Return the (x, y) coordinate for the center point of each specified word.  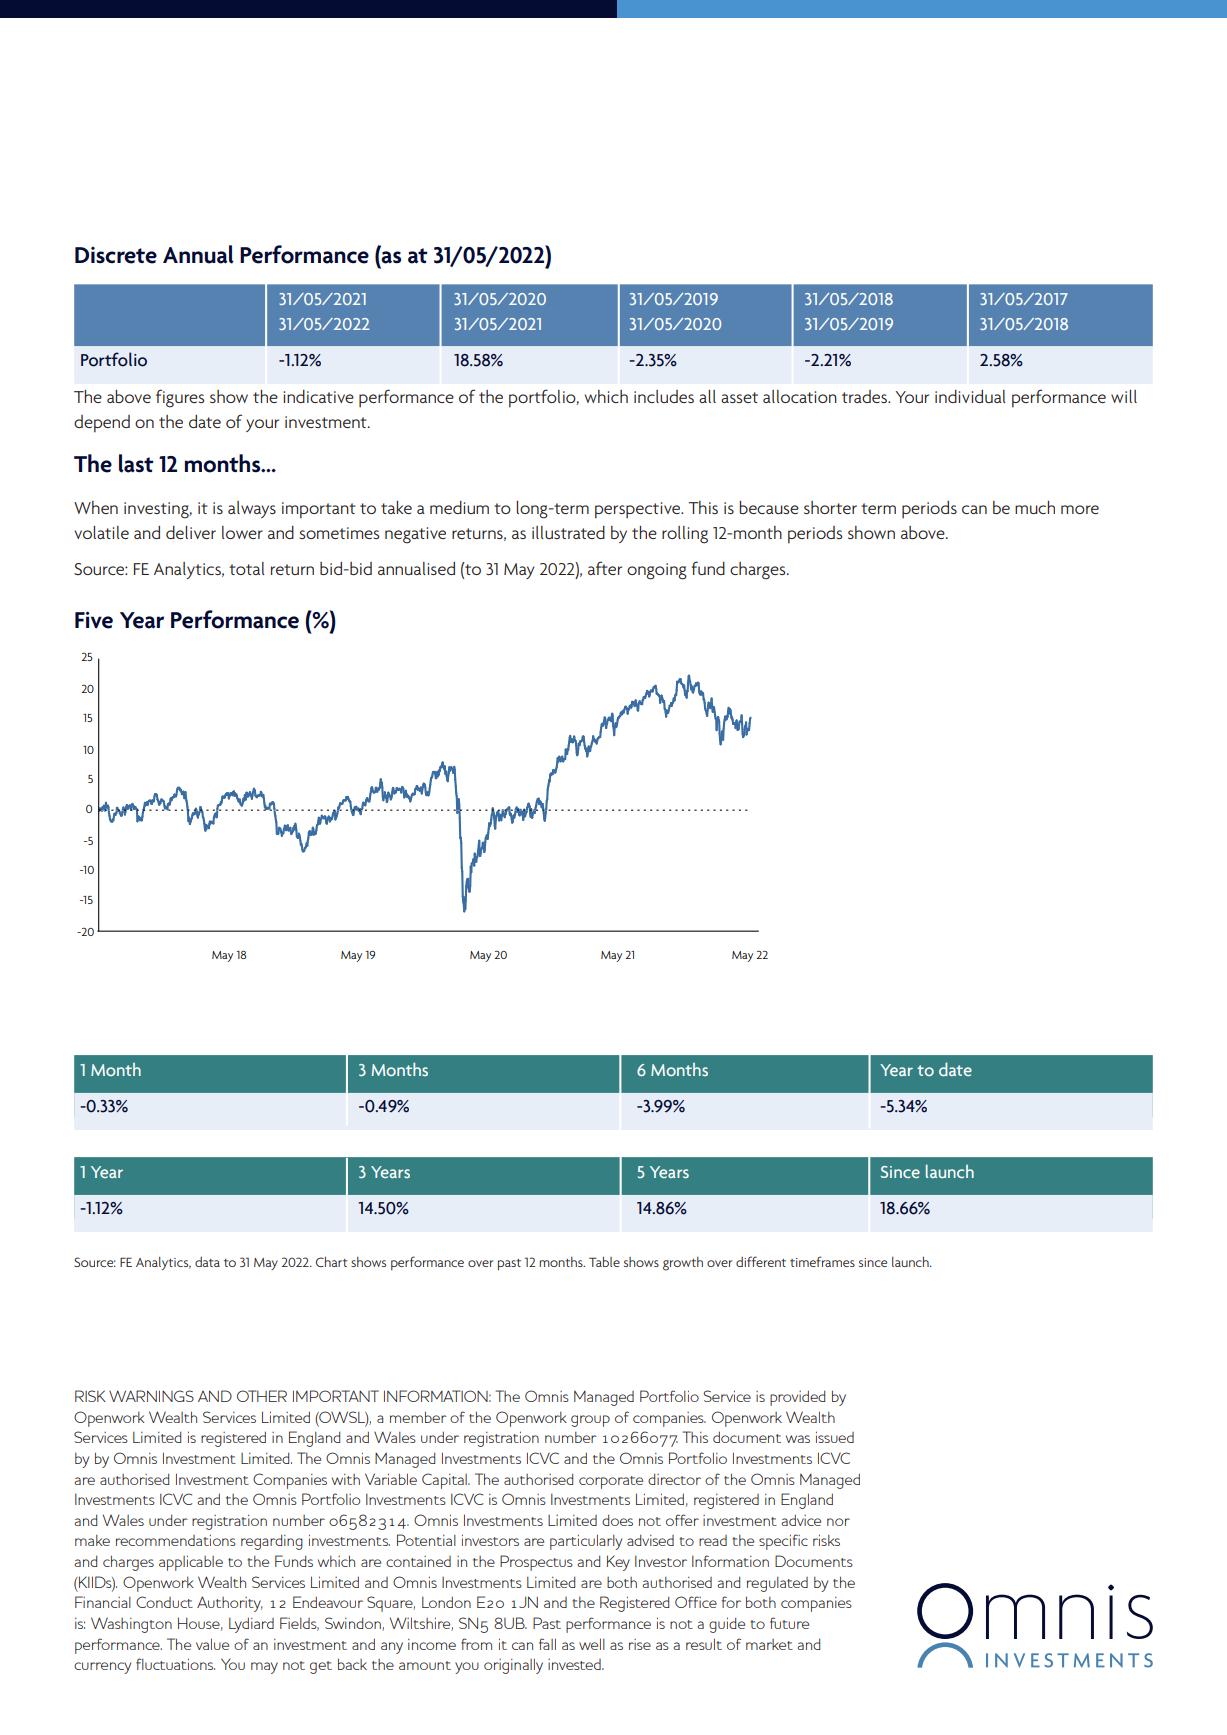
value (212, 1644)
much (1035, 507)
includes (664, 396)
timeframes (822, 1261)
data (207, 1262)
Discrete (116, 255)
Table (604, 1262)
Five (94, 620)
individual (970, 396)
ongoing (657, 571)
